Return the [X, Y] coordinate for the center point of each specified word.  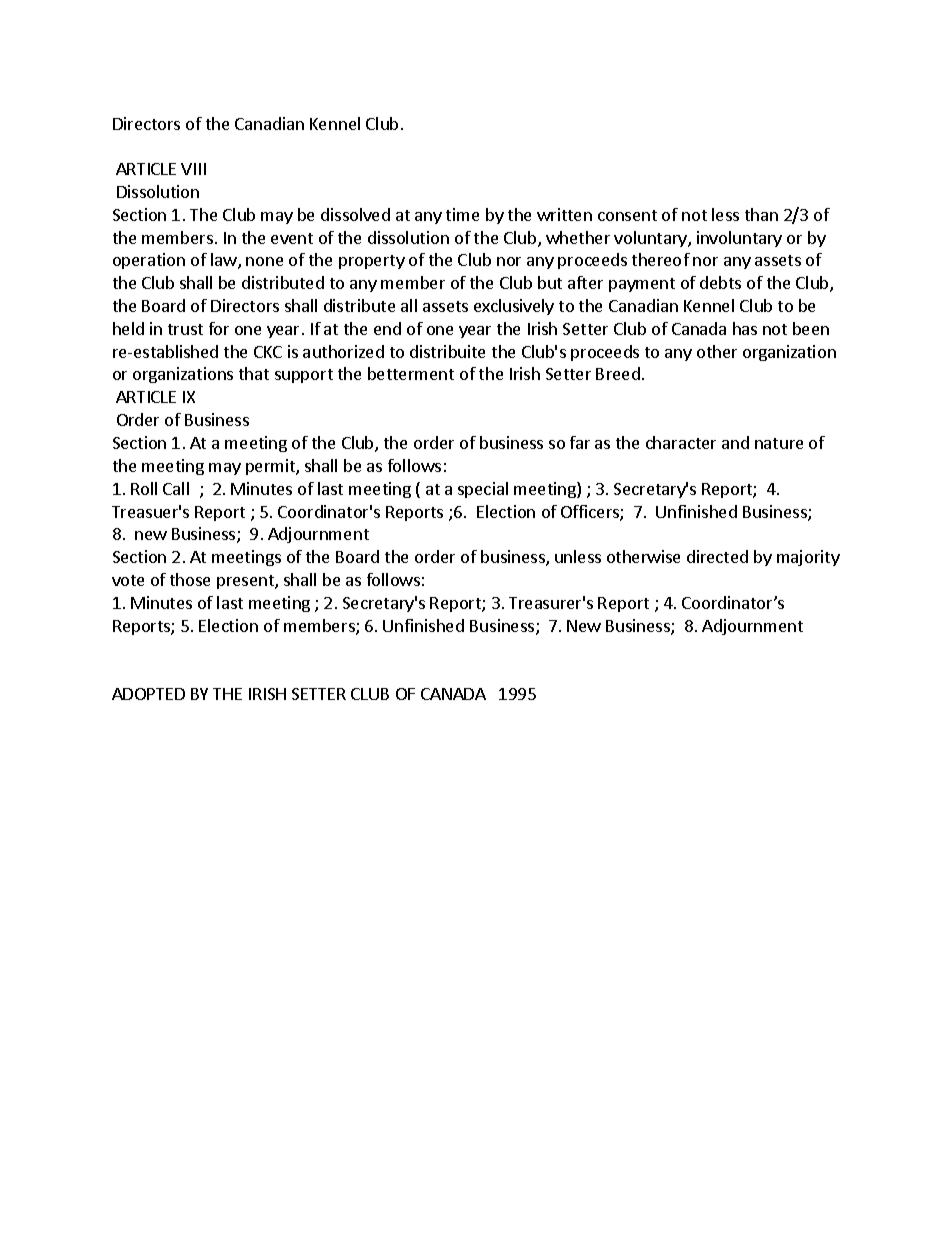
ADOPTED [148, 694]
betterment [411, 373]
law [225, 261]
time [462, 214]
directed [717, 556]
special [483, 490]
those [190, 579]
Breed [618, 373]
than [761, 214]
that [254, 373]
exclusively [514, 307]
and [735, 442]
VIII [193, 169]
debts [720, 282]
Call [176, 488]
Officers [591, 513]
